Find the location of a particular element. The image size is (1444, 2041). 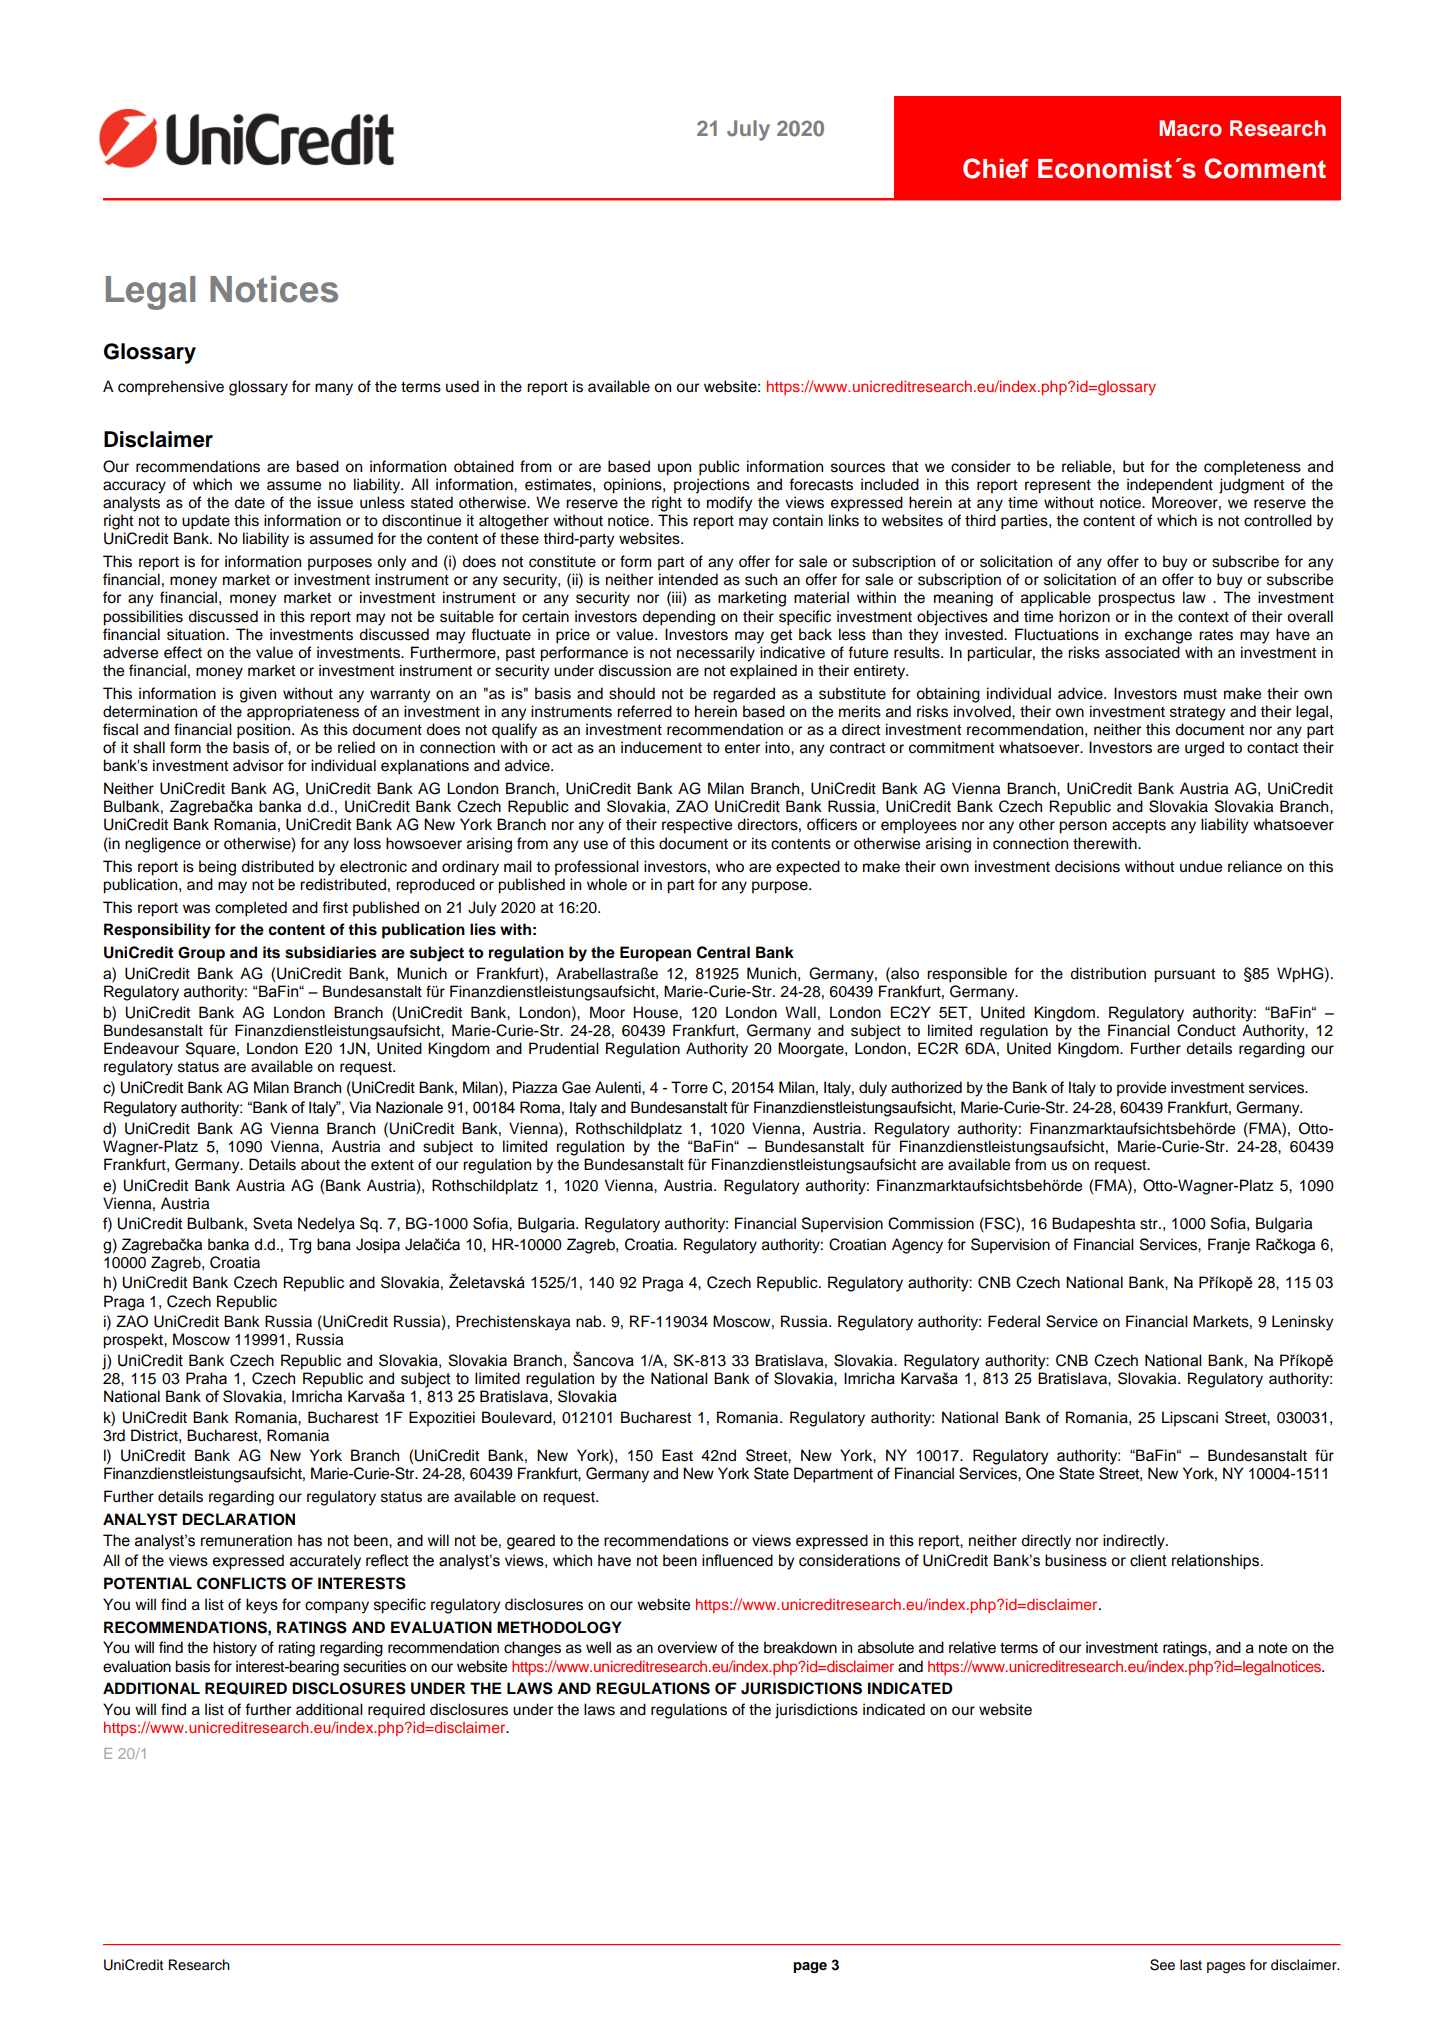

advisor is located at coordinates (258, 765).
